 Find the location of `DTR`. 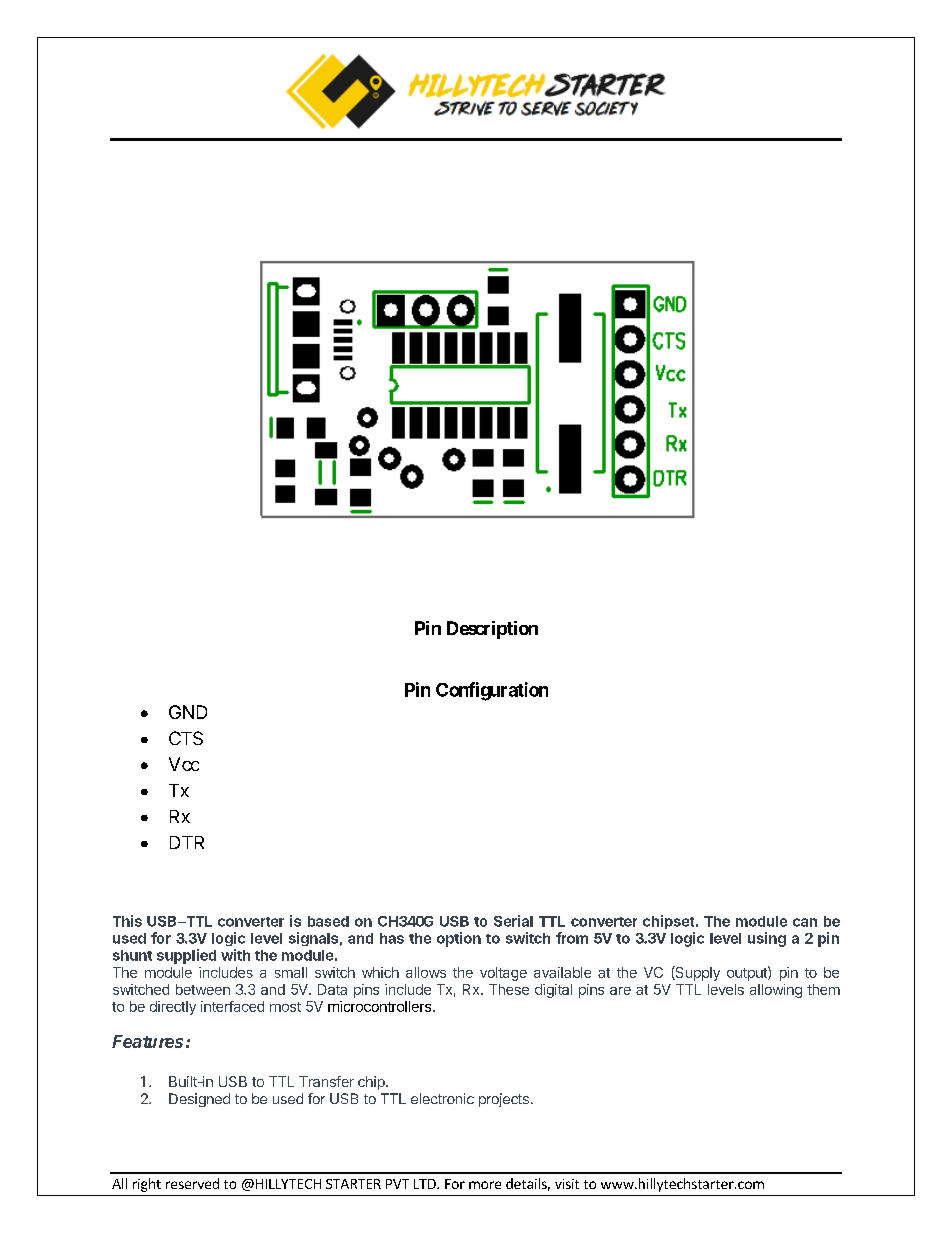

DTR is located at coordinates (187, 842).
